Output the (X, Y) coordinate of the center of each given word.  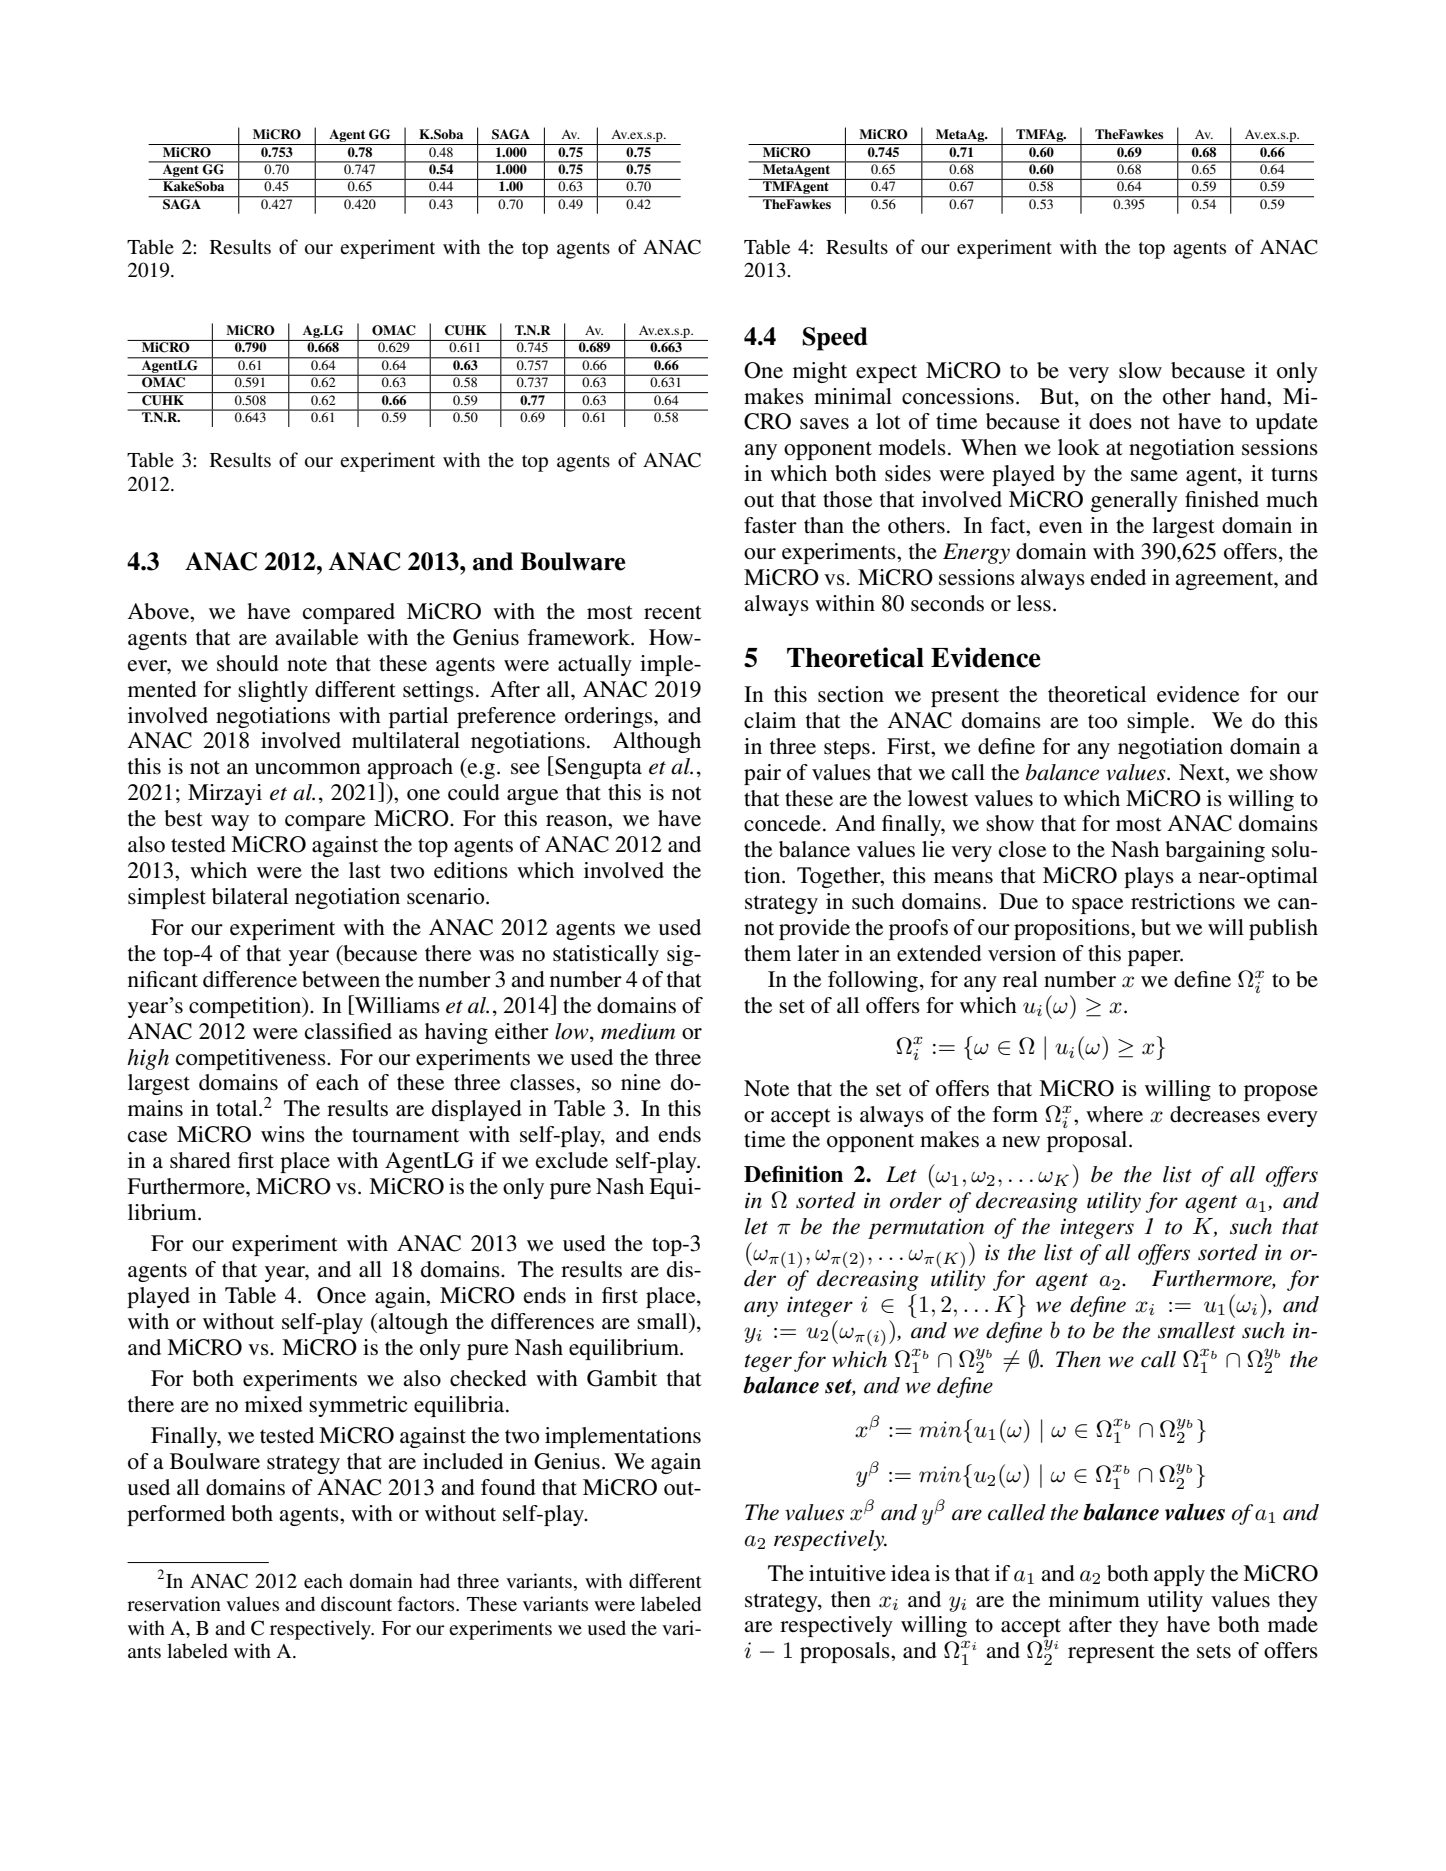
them (767, 953)
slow (1140, 370)
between (341, 979)
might (820, 372)
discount (356, 1603)
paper (1155, 958)
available (316, 637)
